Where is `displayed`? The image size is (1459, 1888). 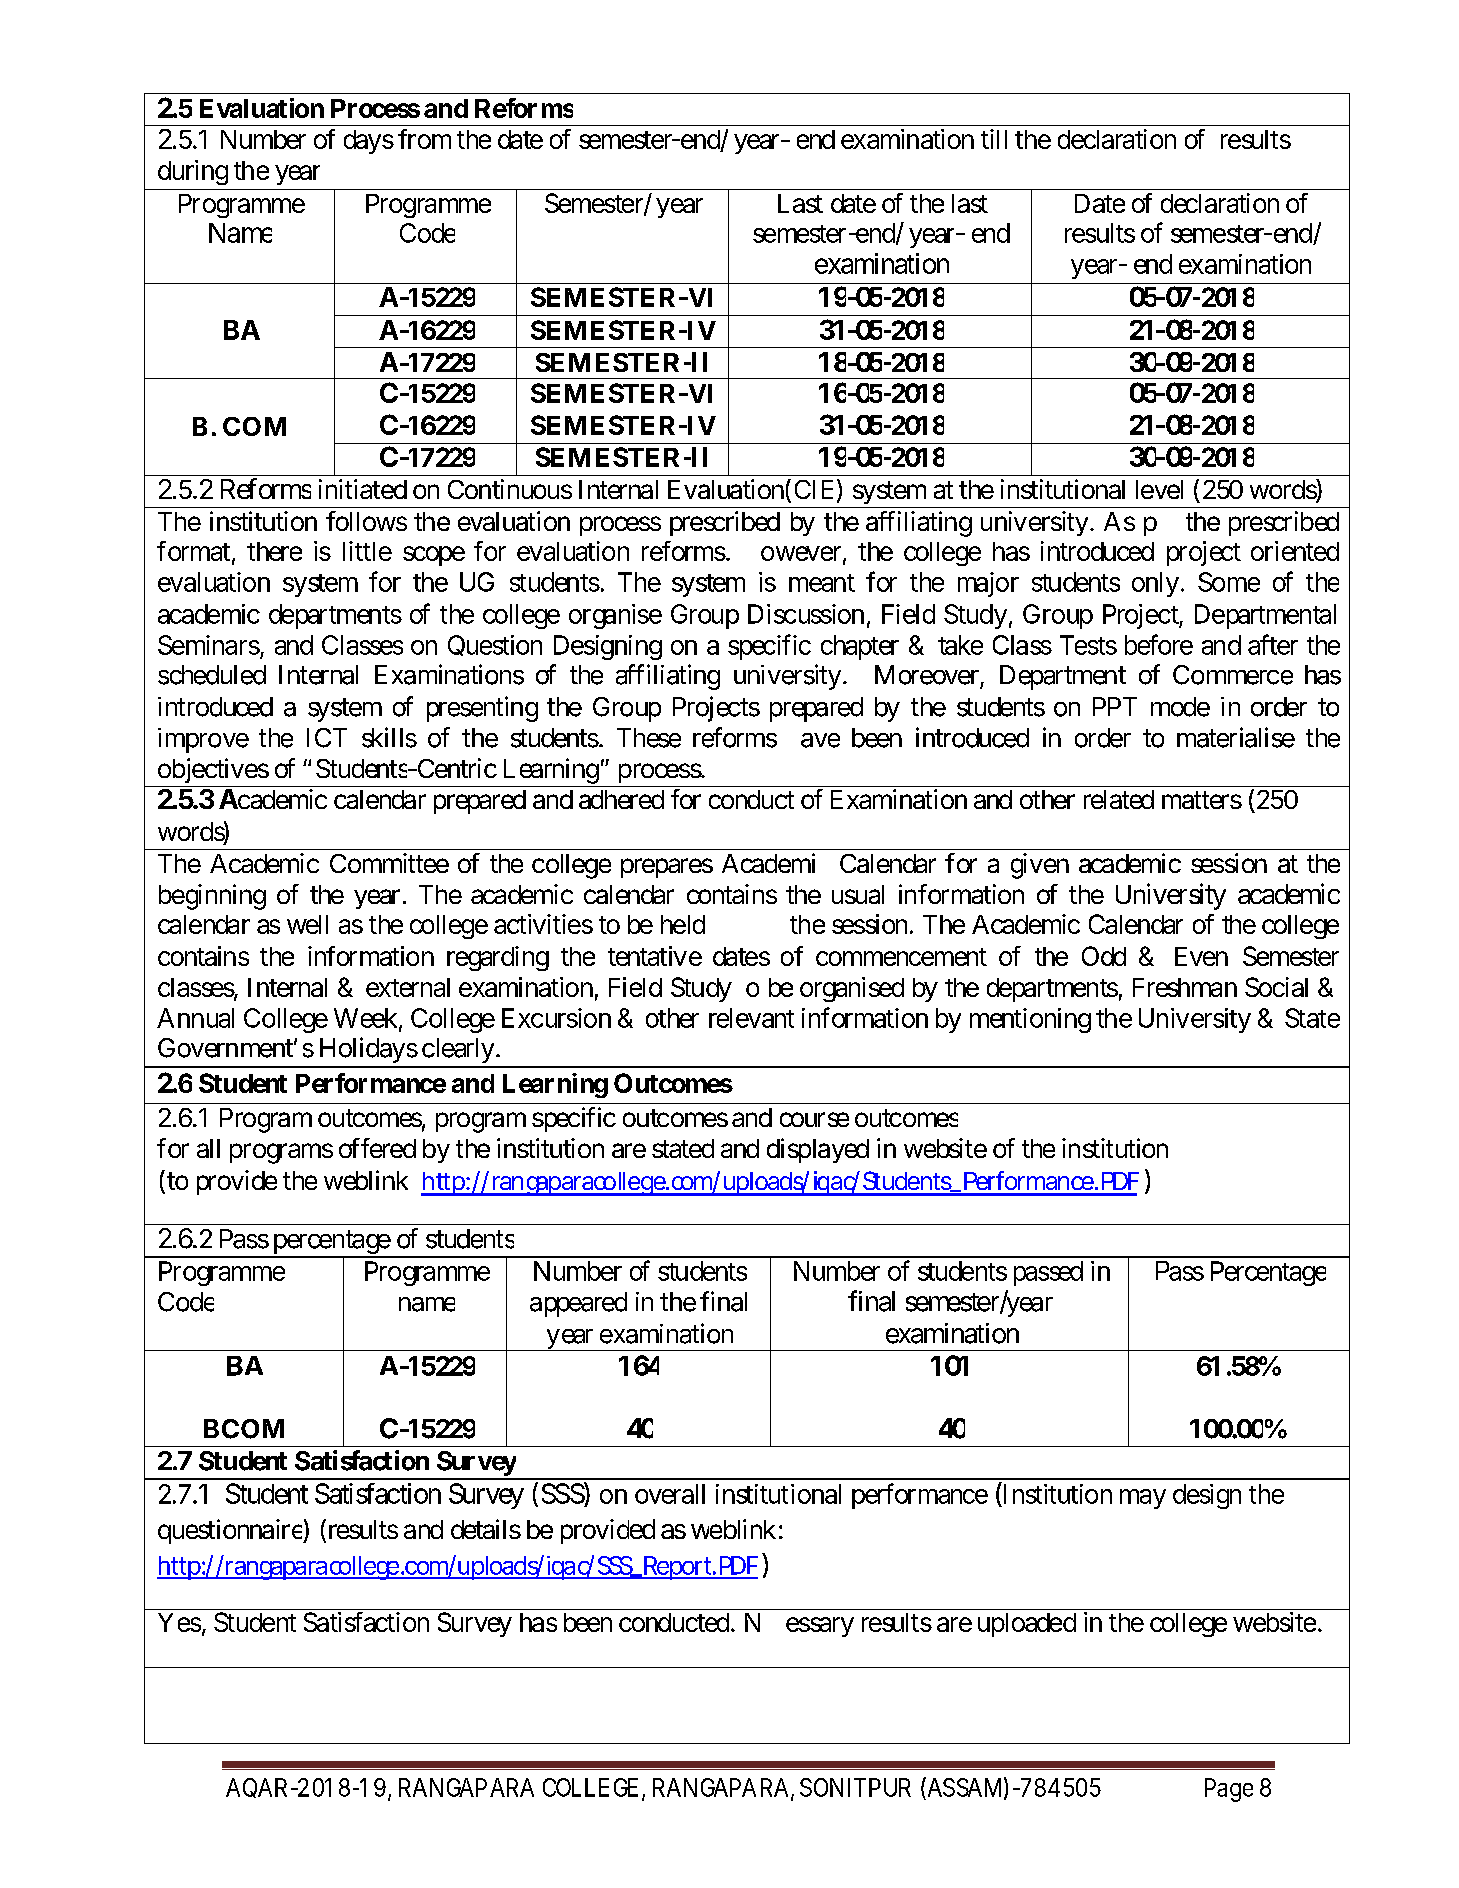 displayed is located at coordinates (818, 1150).
